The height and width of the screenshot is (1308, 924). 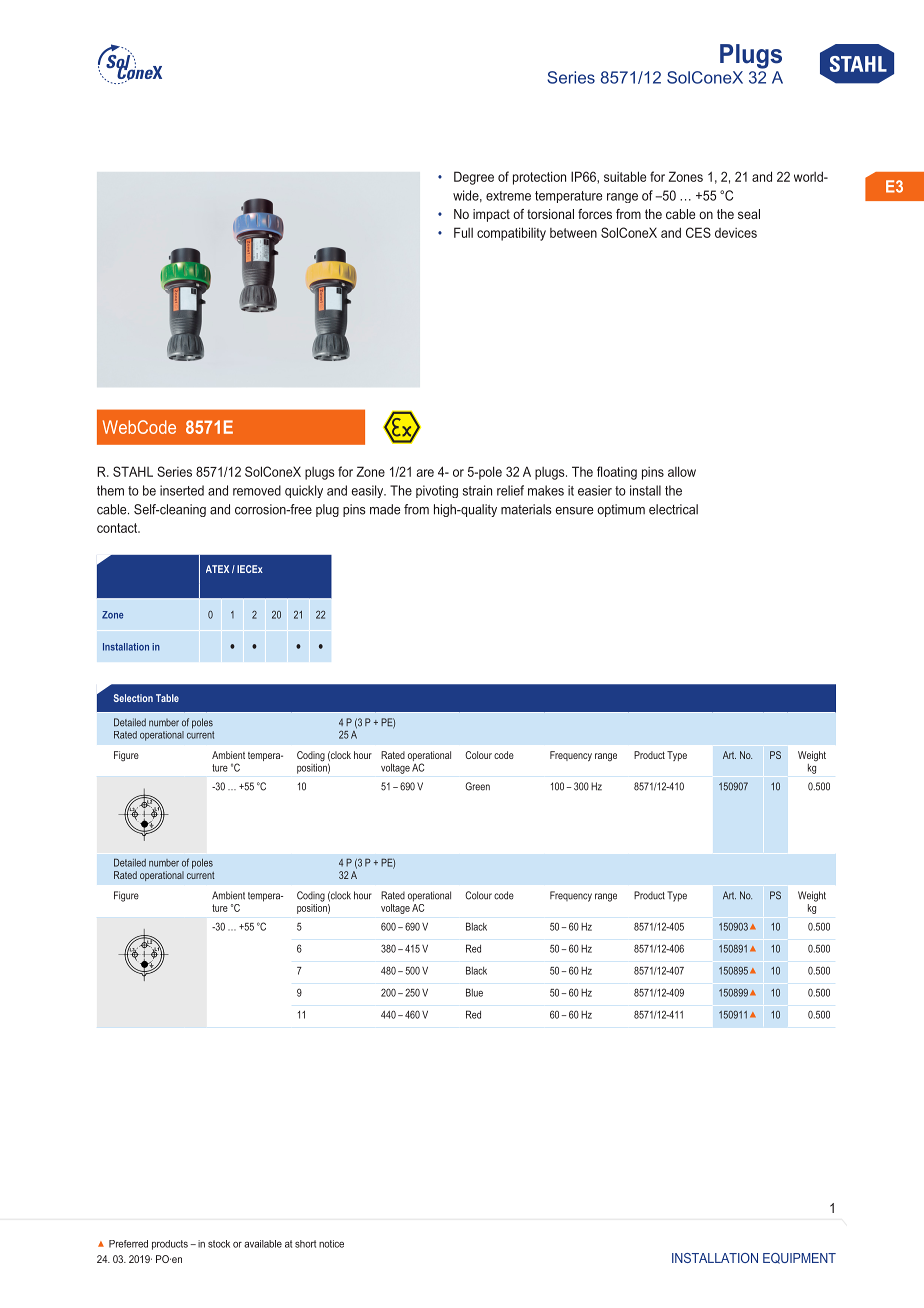 I want to click on Full, so click(x=463, y=232).
